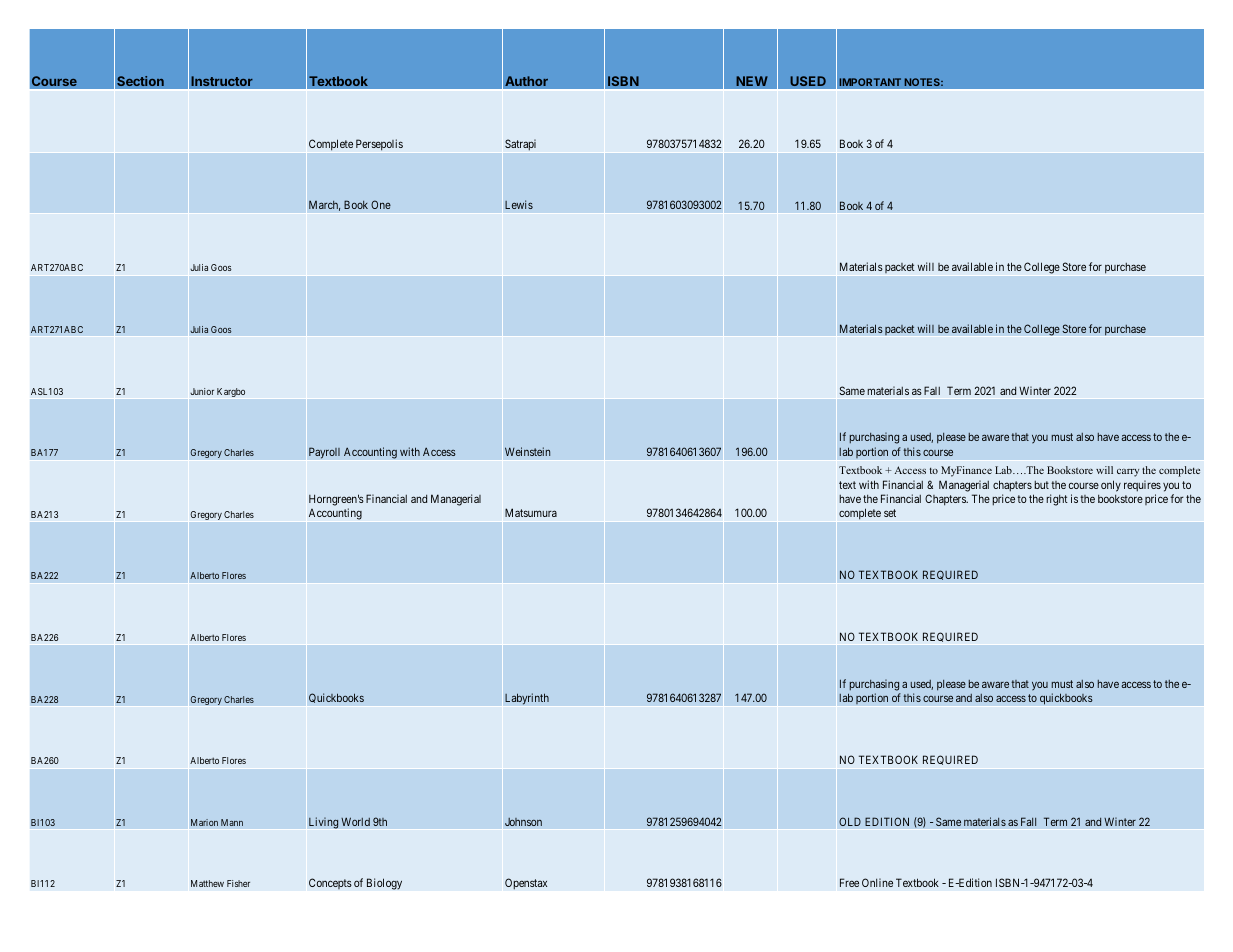 Image resolution: width=1233 pixels, height=952 pixels. What do you see at coordinates (202, 391) in the screenshot?
I see `Junior` at bounding box center [202, 391].
